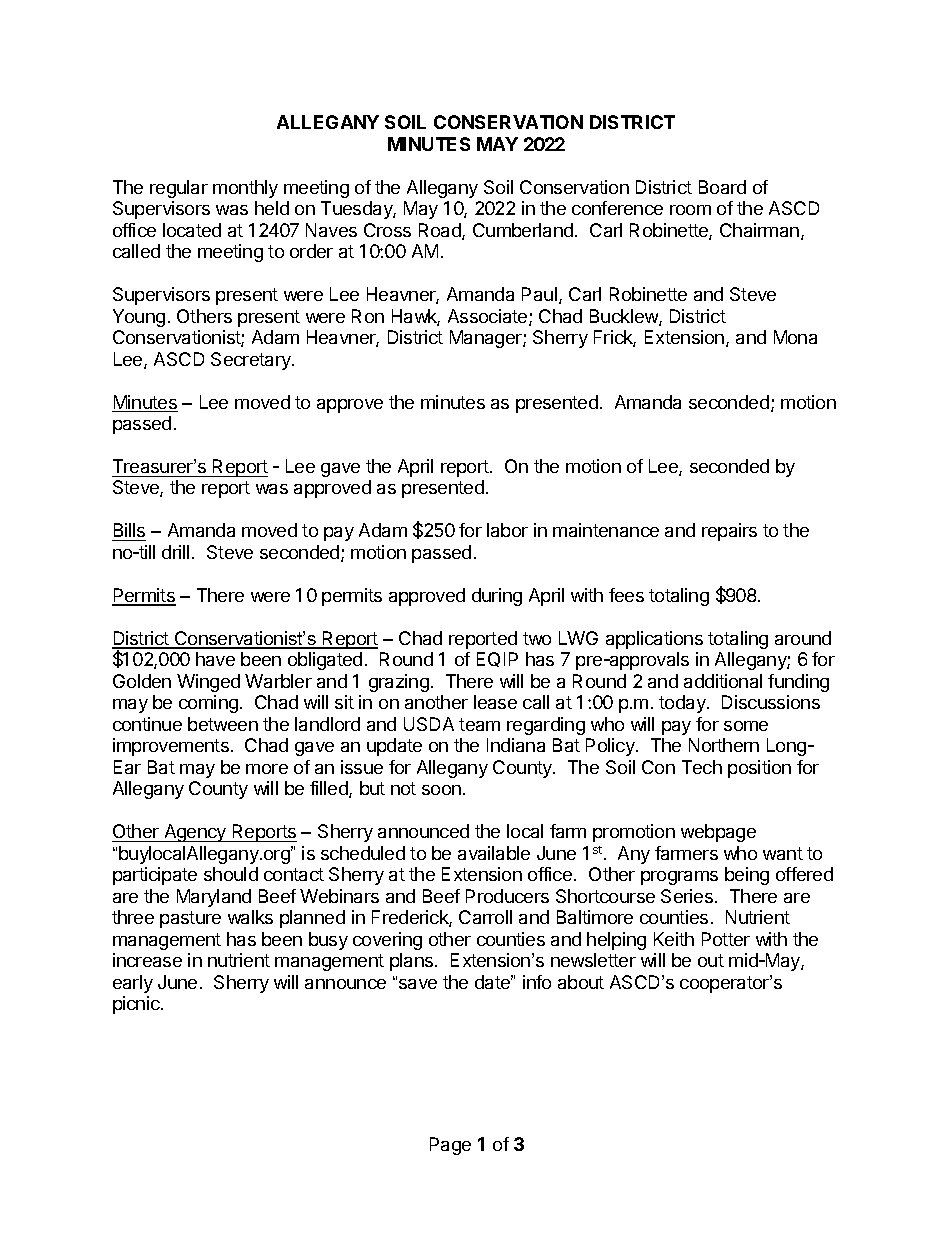 Image resolution: width=952 pixels, height=1233 pixels. I want to click on Potter, so click(726, 939).
